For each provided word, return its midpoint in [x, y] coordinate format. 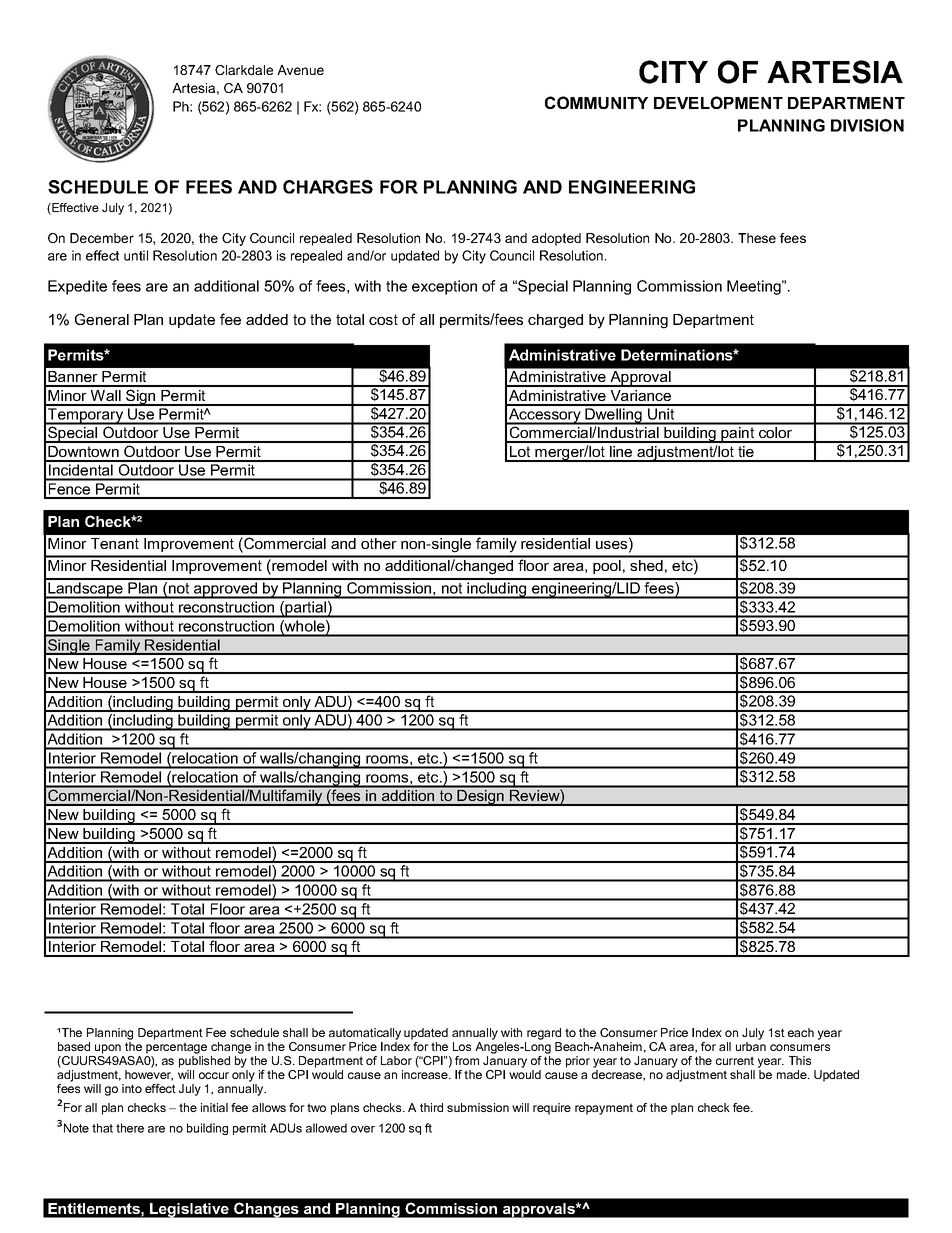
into [132, 1088]
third [431, 1107]
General [102, 319]
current [735, 1060]
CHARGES [328, 187]
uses [613, 545]
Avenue [300, 70]
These [757, 238]
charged [555, 321]
